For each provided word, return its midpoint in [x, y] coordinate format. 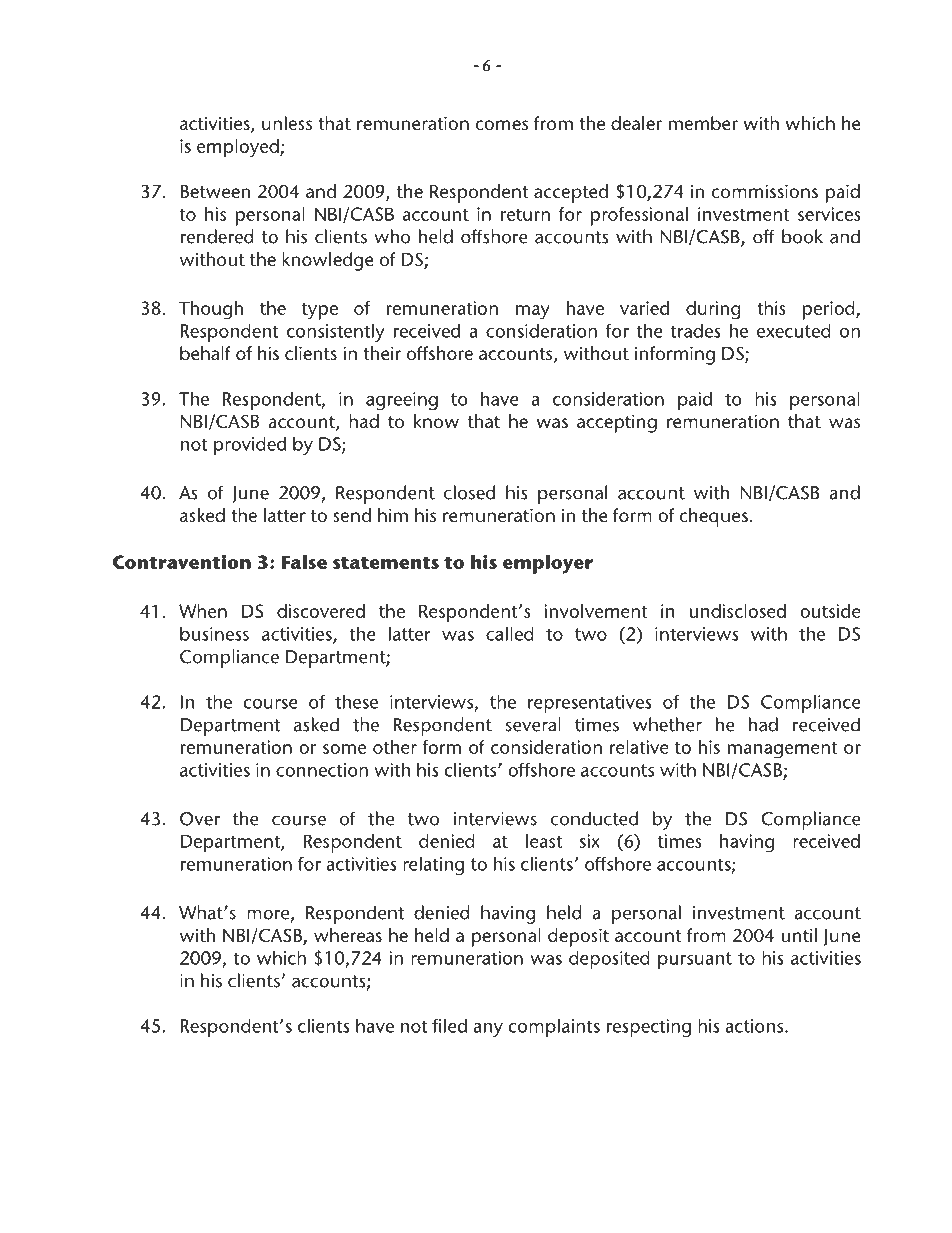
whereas [348, 935]
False [304, 562]
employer [548, 564]
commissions [764, 191]
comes [501, 125]
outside [830, 611]
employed [239, 148]
